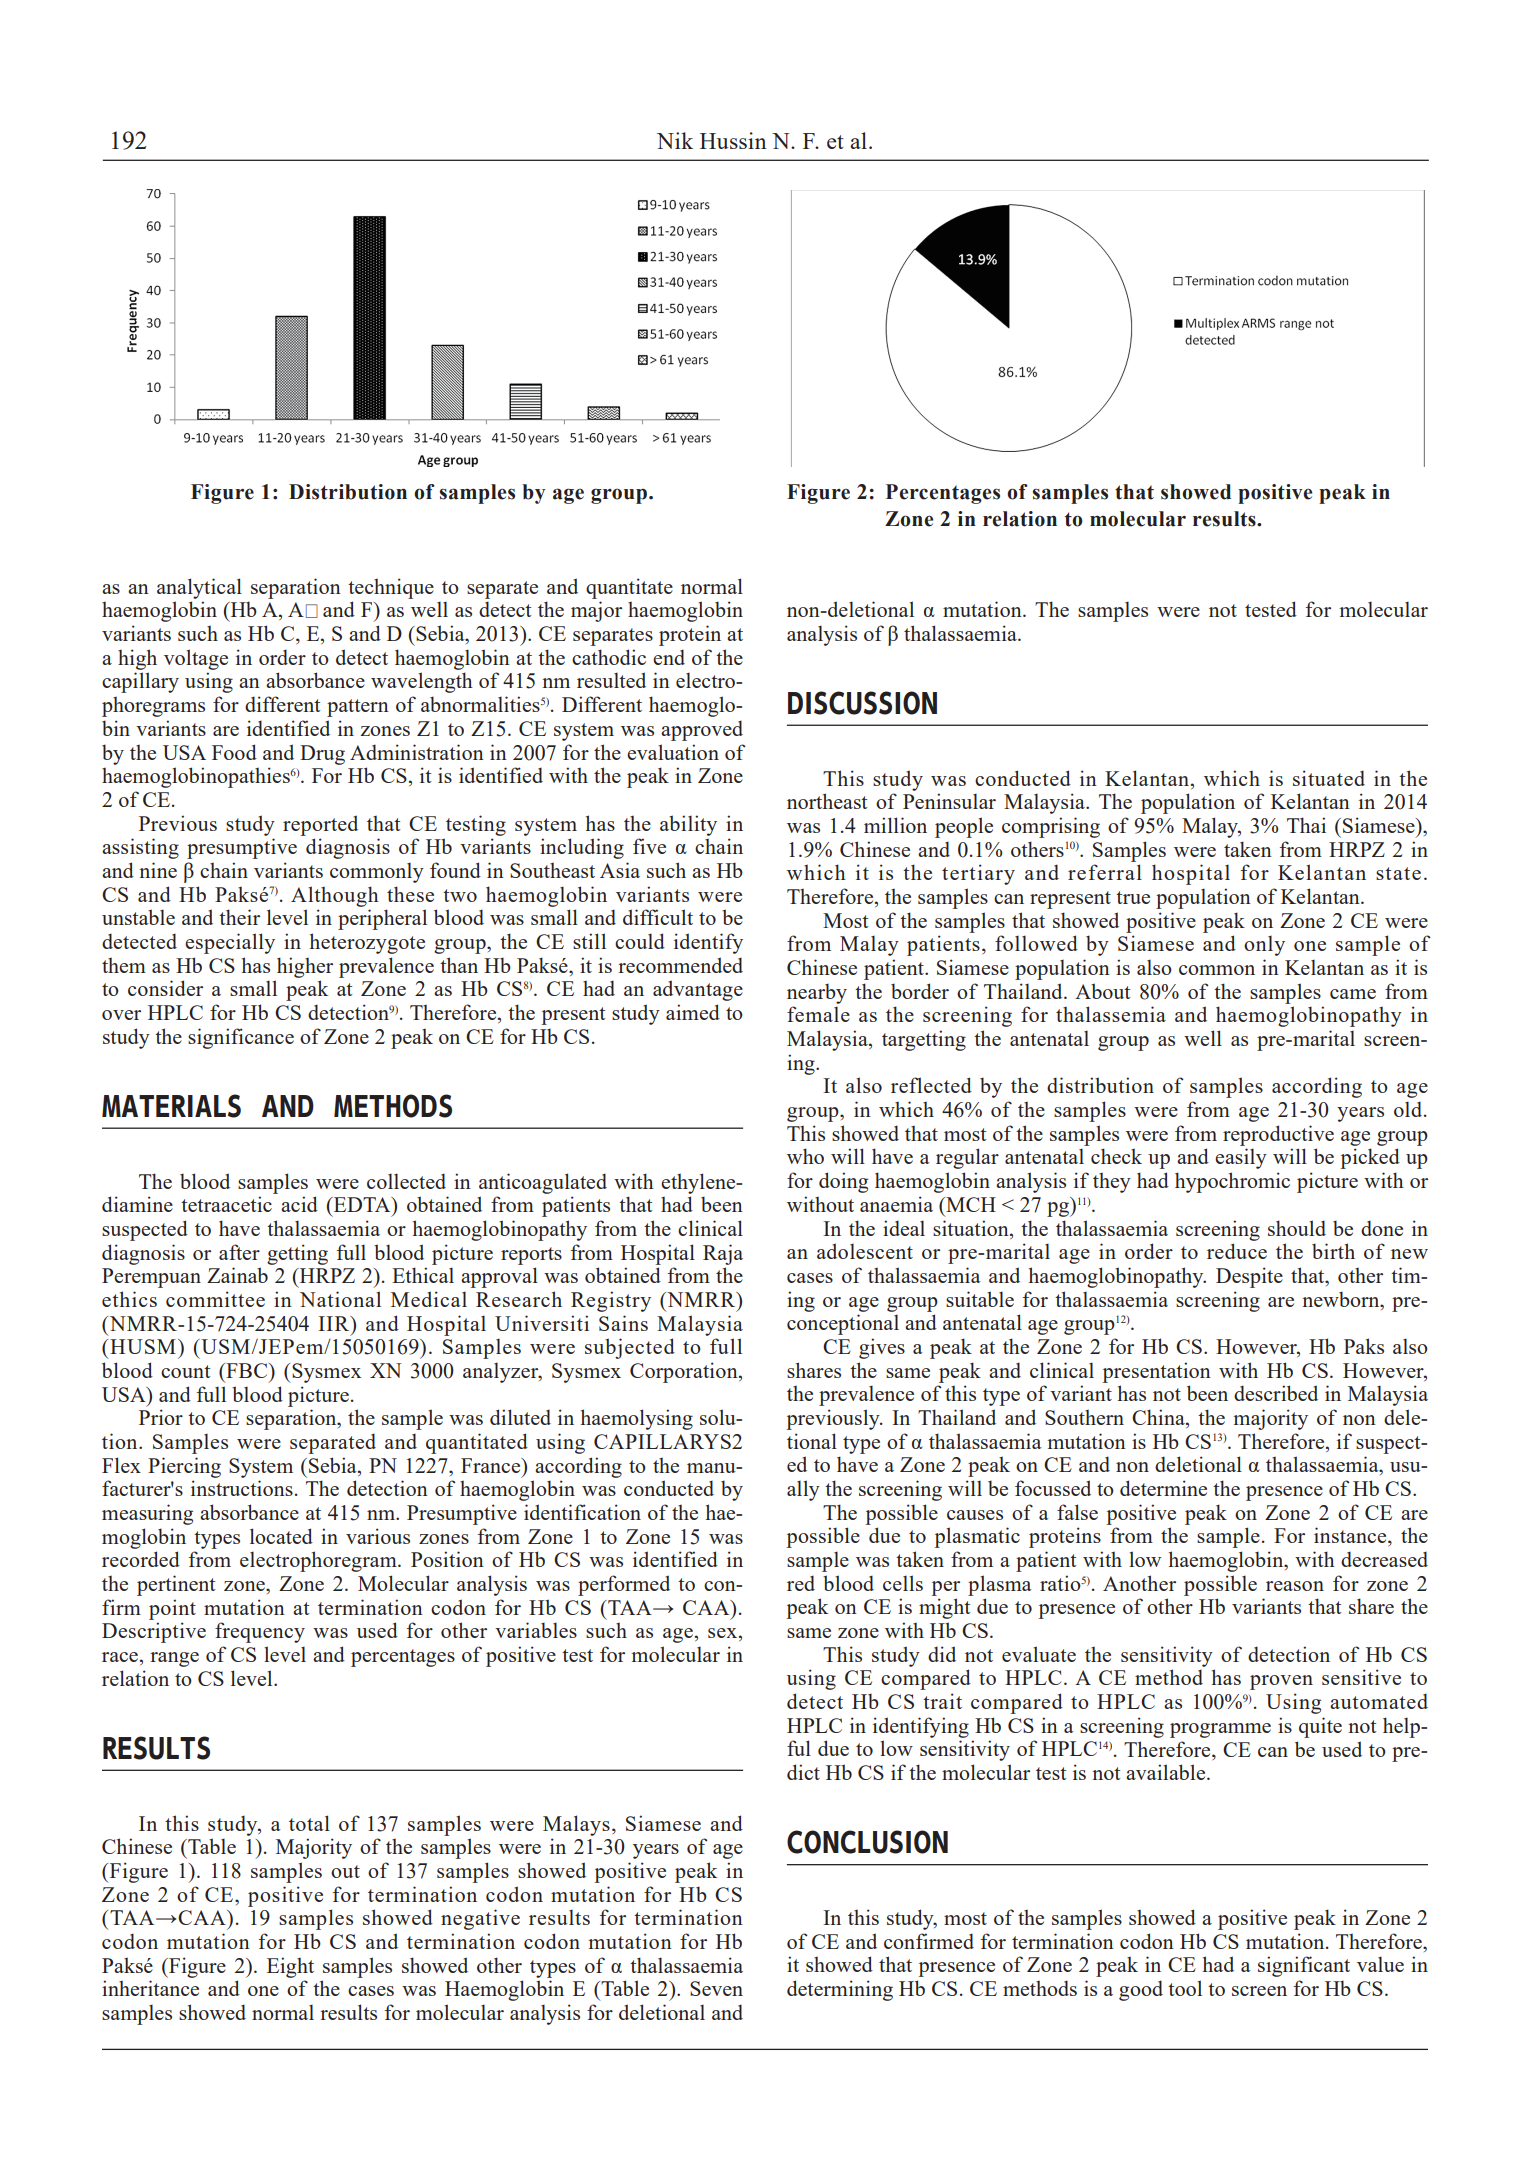 This screenshot has height=2164, width=1530. Describe the element at coordinates (818, 1014) in the screenshot. I see `female` at that location.
